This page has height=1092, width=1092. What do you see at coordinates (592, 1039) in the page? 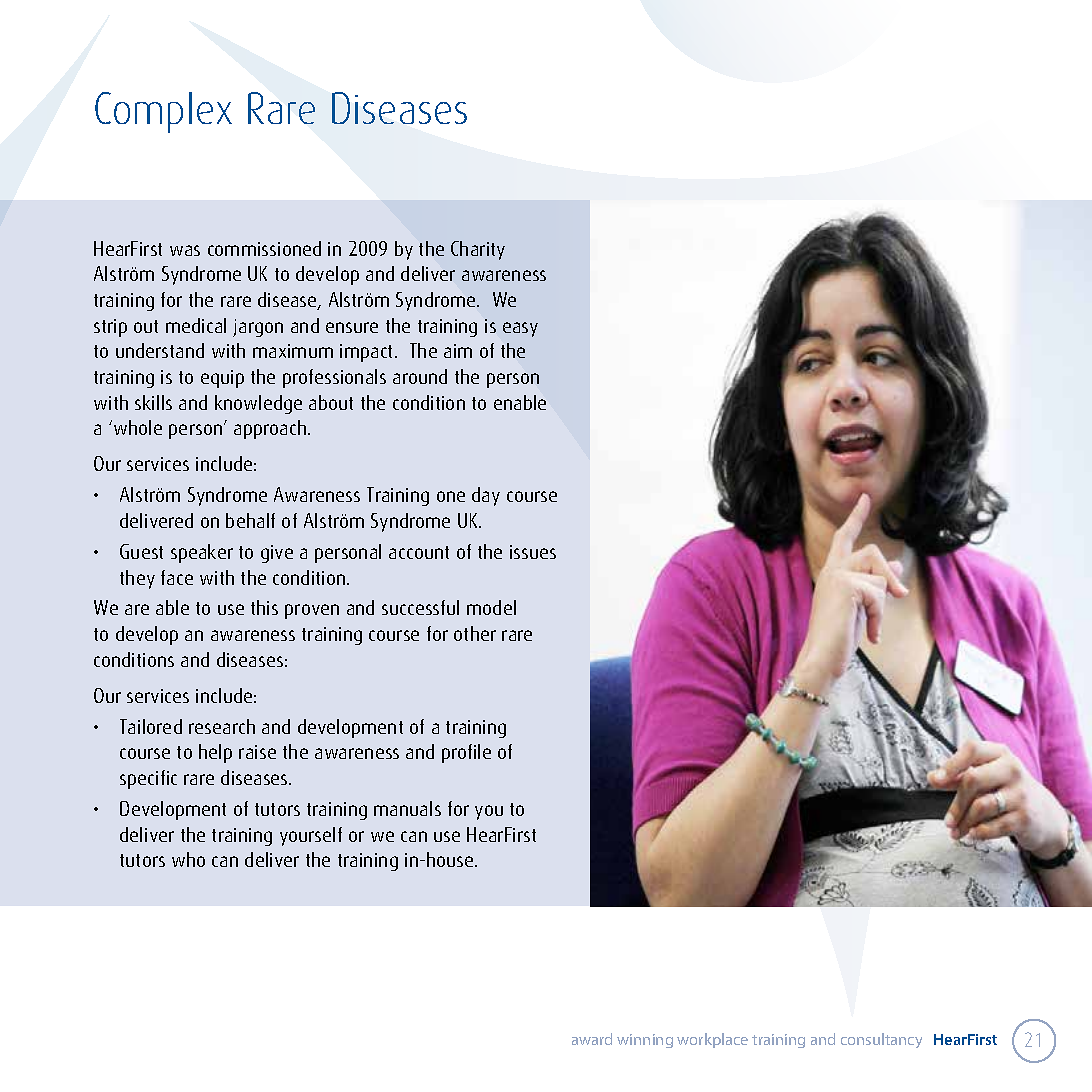
I see `award` at bounding box center [592, 1039].
